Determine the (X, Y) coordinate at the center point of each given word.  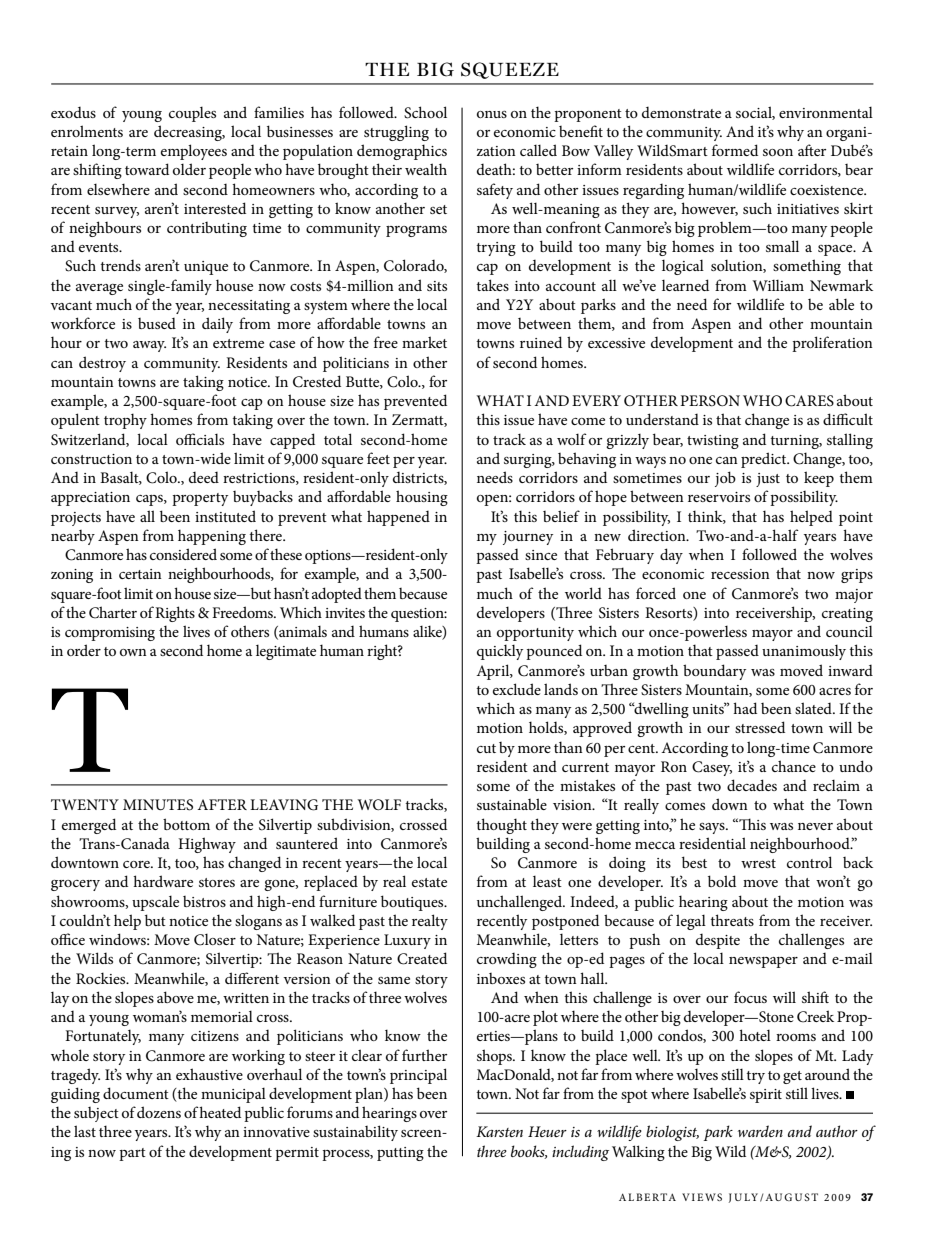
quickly (500, 652)
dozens (159, 1112)
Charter (113, 612)
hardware (163, 881)
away (149, 346)
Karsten (499, 1131)
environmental (826, 112)
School (425, 112)
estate (429, 882)
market (424, 342)
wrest (758, 863)
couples (192, 114)
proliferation (832, 344)
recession (740, 574)
